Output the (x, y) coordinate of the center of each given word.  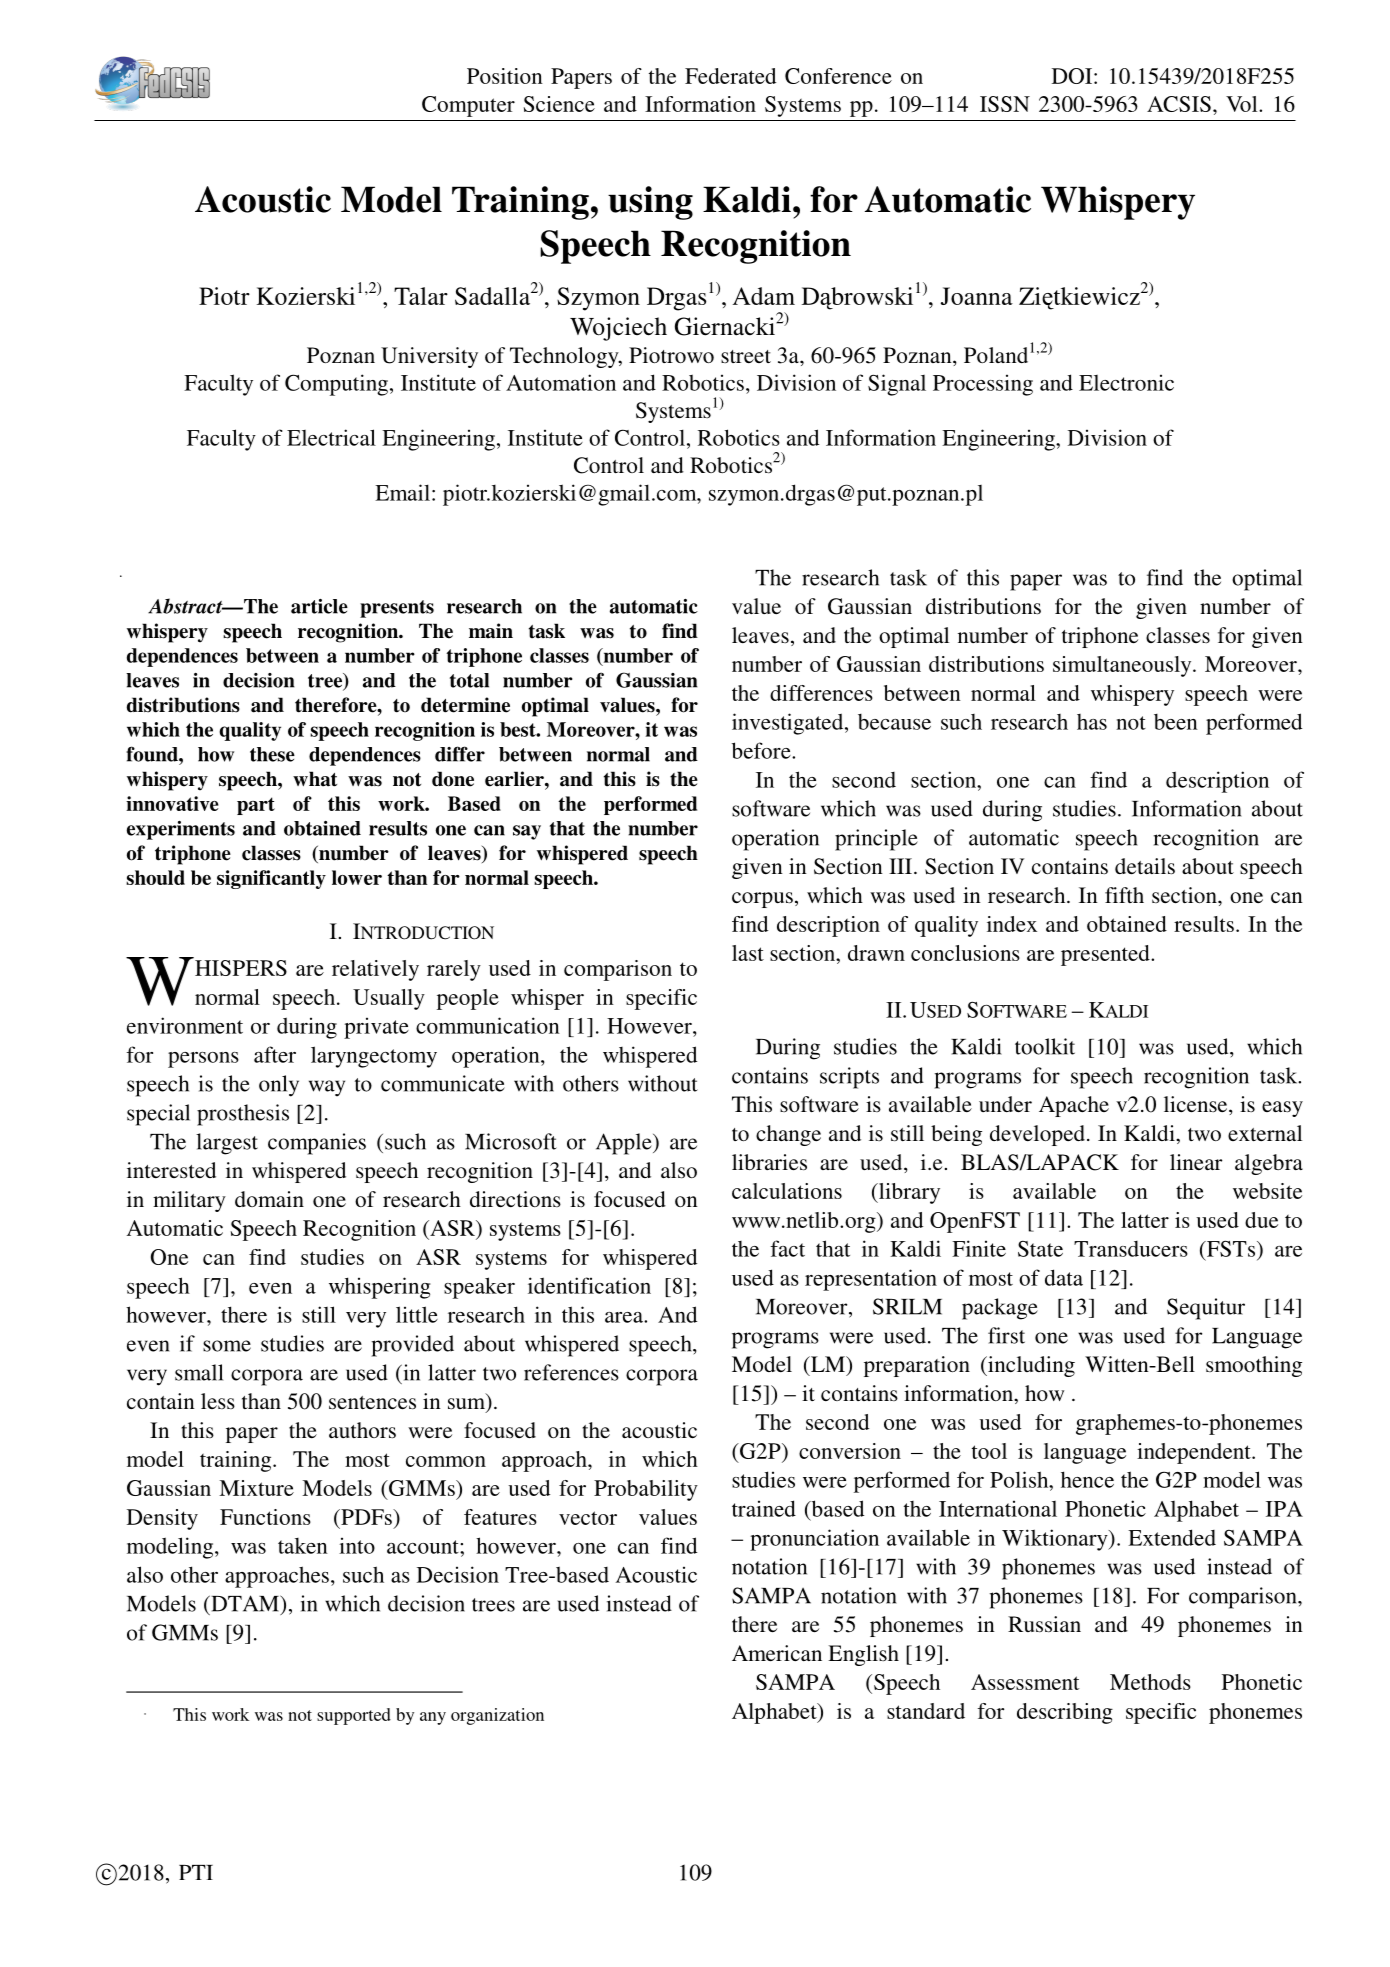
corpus (762, 900)
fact (787, 1248)
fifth (1124, 895)
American (777, 1653)
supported (354, 1716)
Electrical (331, 437)
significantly (271, 879)
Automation (561, 382)
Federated (730, 76)
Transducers (1131, 1249)
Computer (468, 106)
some (227, 1346)
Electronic (1126, 382)
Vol (1243, 104)
